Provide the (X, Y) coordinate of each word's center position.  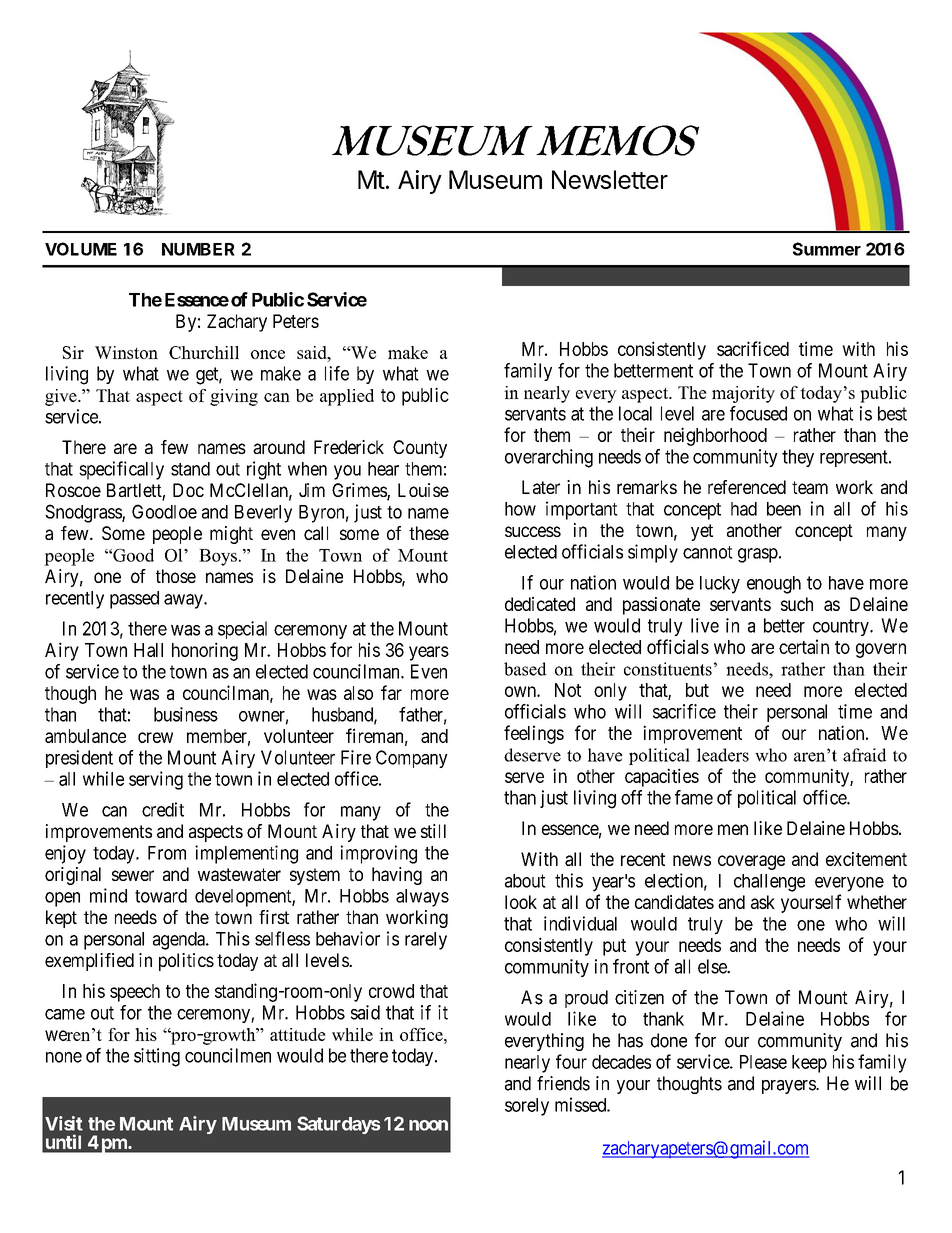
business (186, 714)
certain (804, 646)
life (337, 373)
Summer (827, 249)
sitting (157, 1057)
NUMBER (198, 249)
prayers (789, 1087)
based (525, 669)
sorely (527, 1107)
